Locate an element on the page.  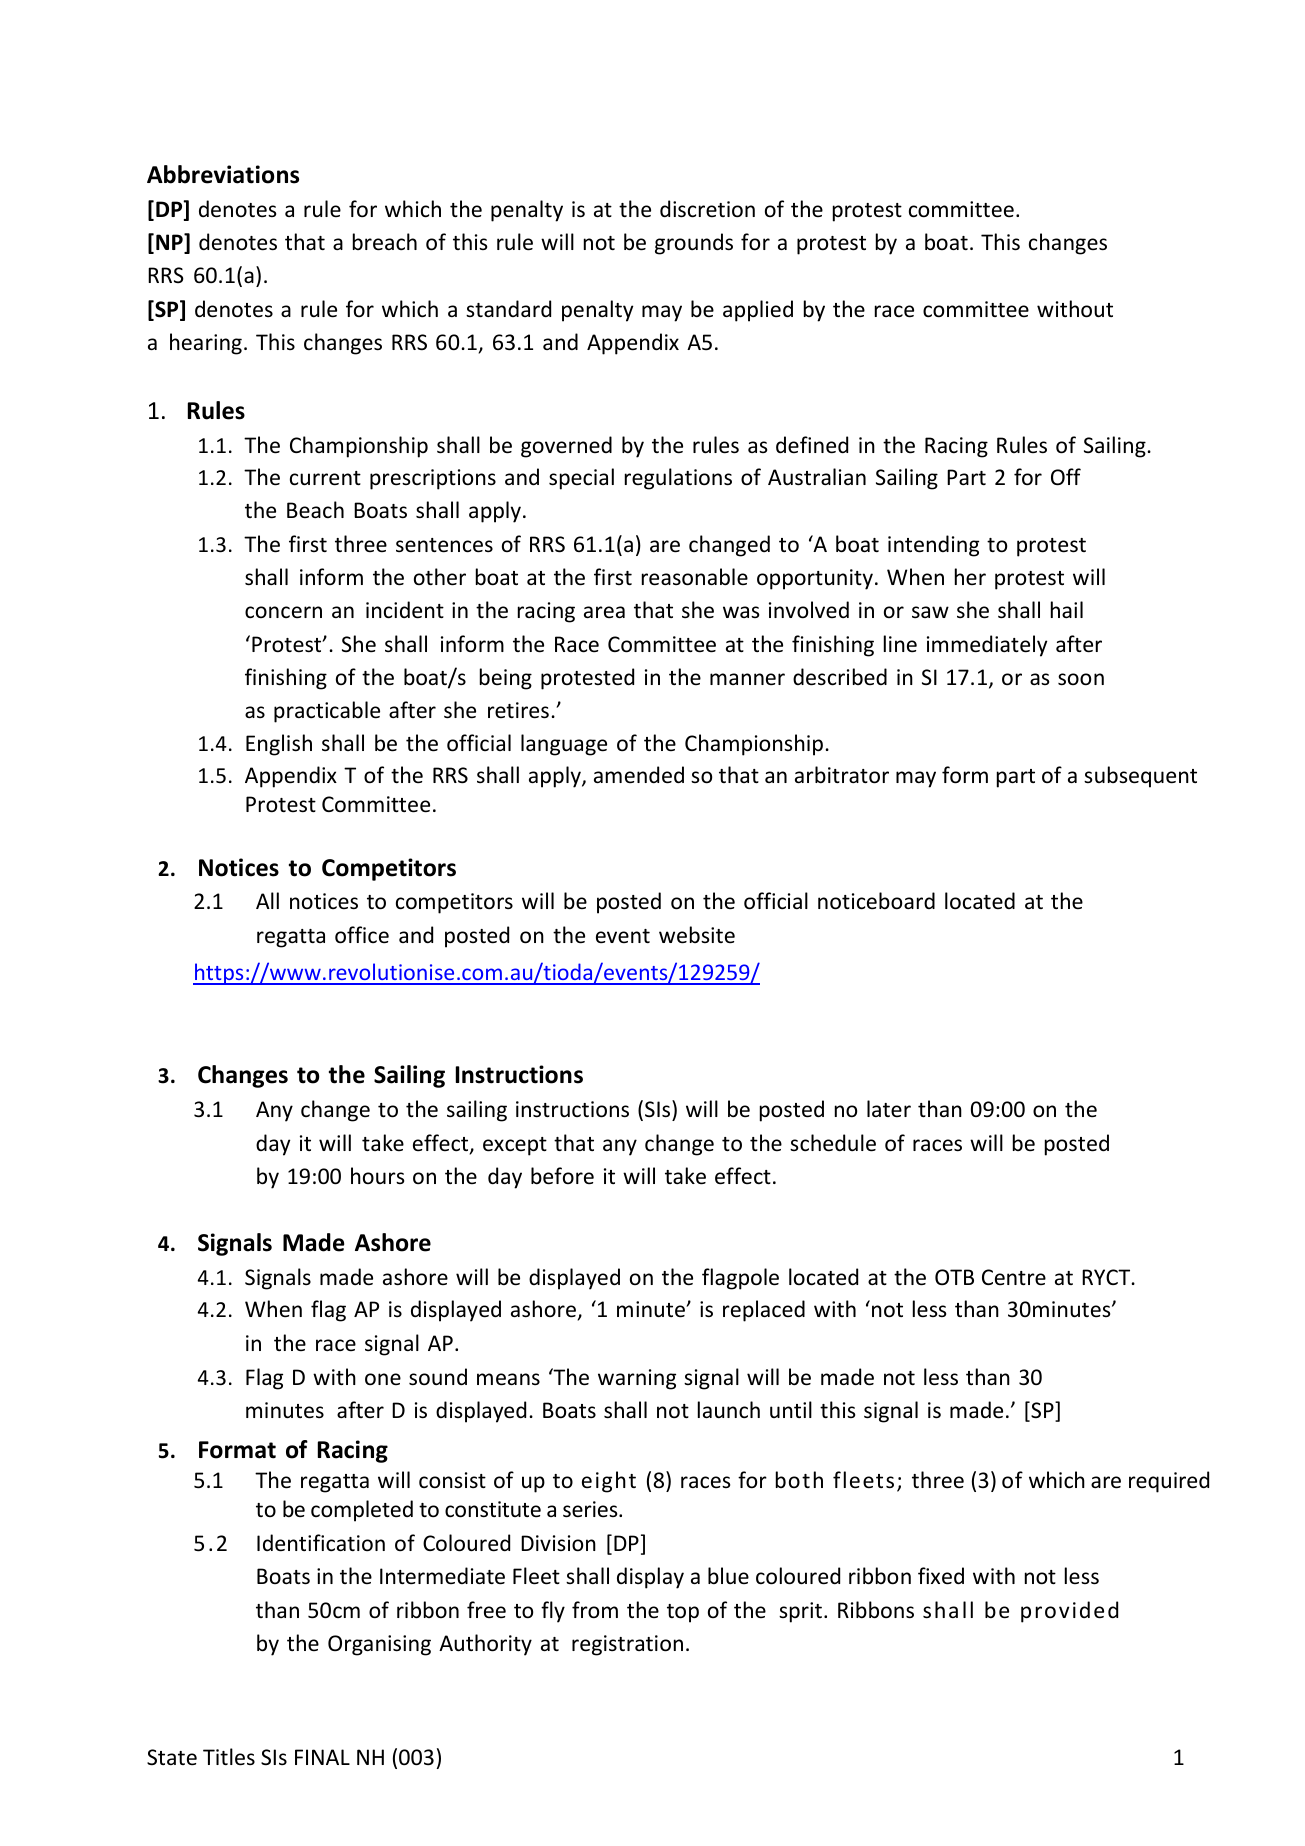
later is located at coordinates (889, 1108).
